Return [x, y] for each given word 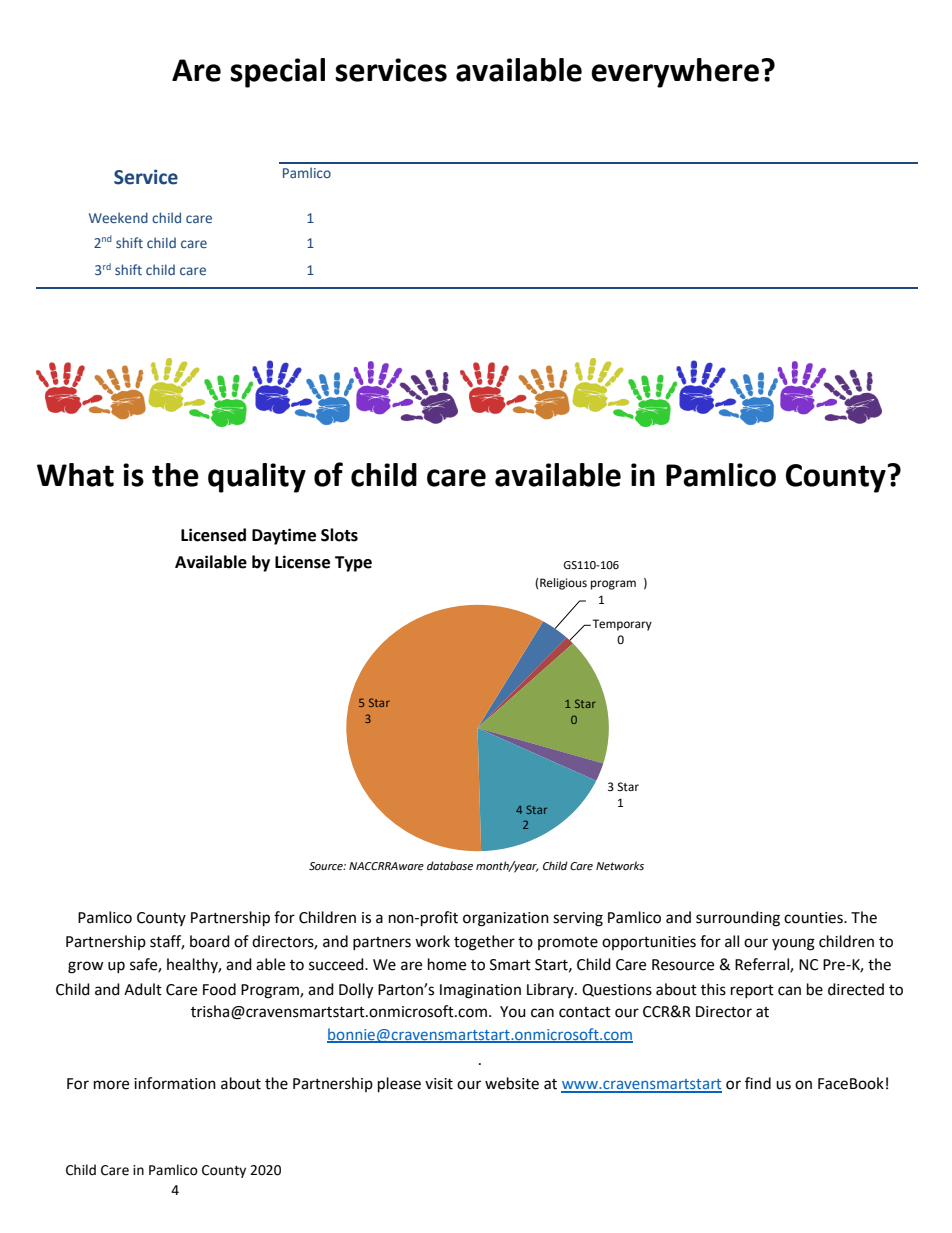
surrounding [738, 919]
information [175, 1083]
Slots [339, 535]
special [277, 73]
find [758, 1083]
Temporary [621, 625]
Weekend [118, 217]
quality [257, 478]
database [450, 865]
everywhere [675, 73]
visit [439, 1084]
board [210, 941]
